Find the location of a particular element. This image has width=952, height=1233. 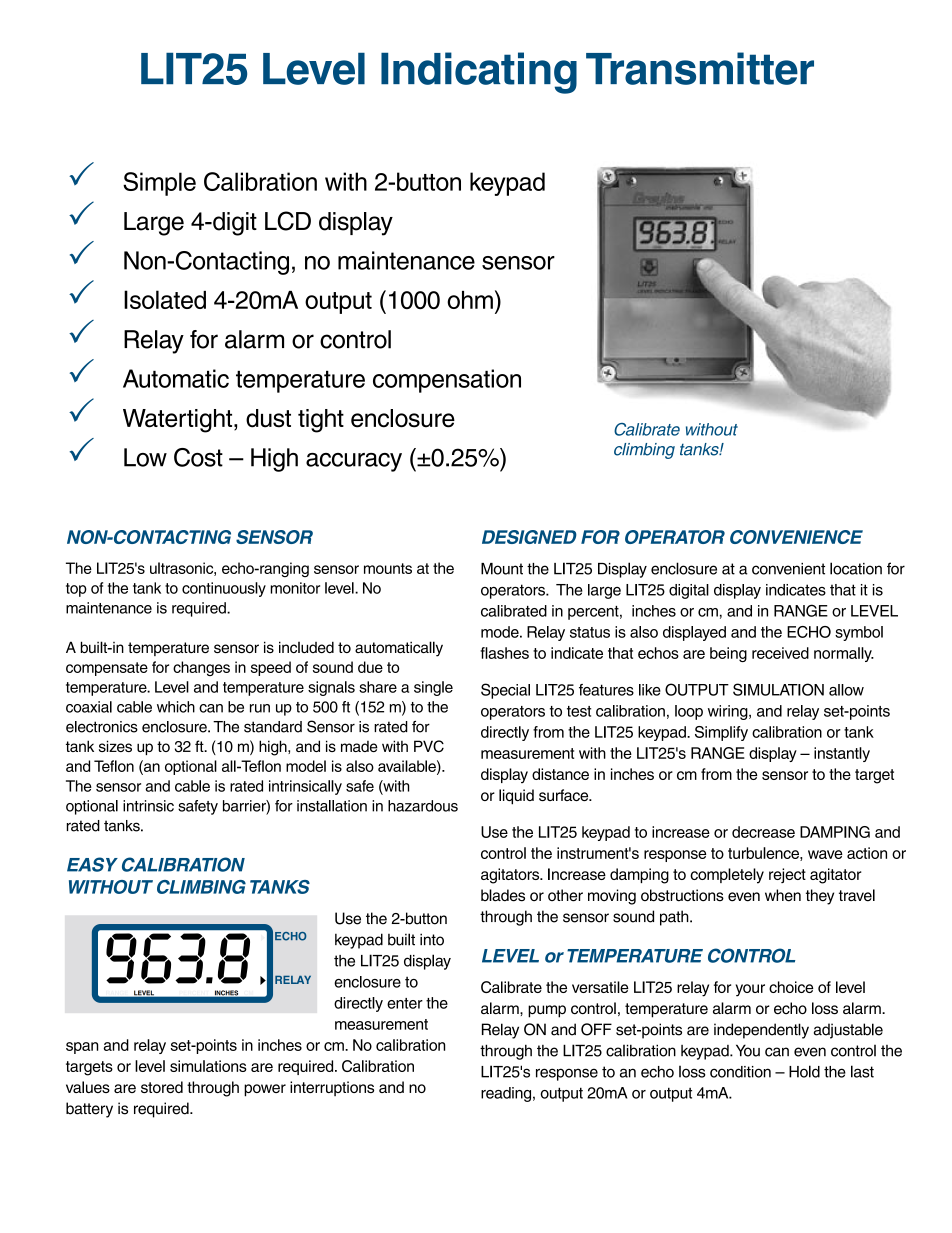

ohm is located at coordinates (470, 300).
